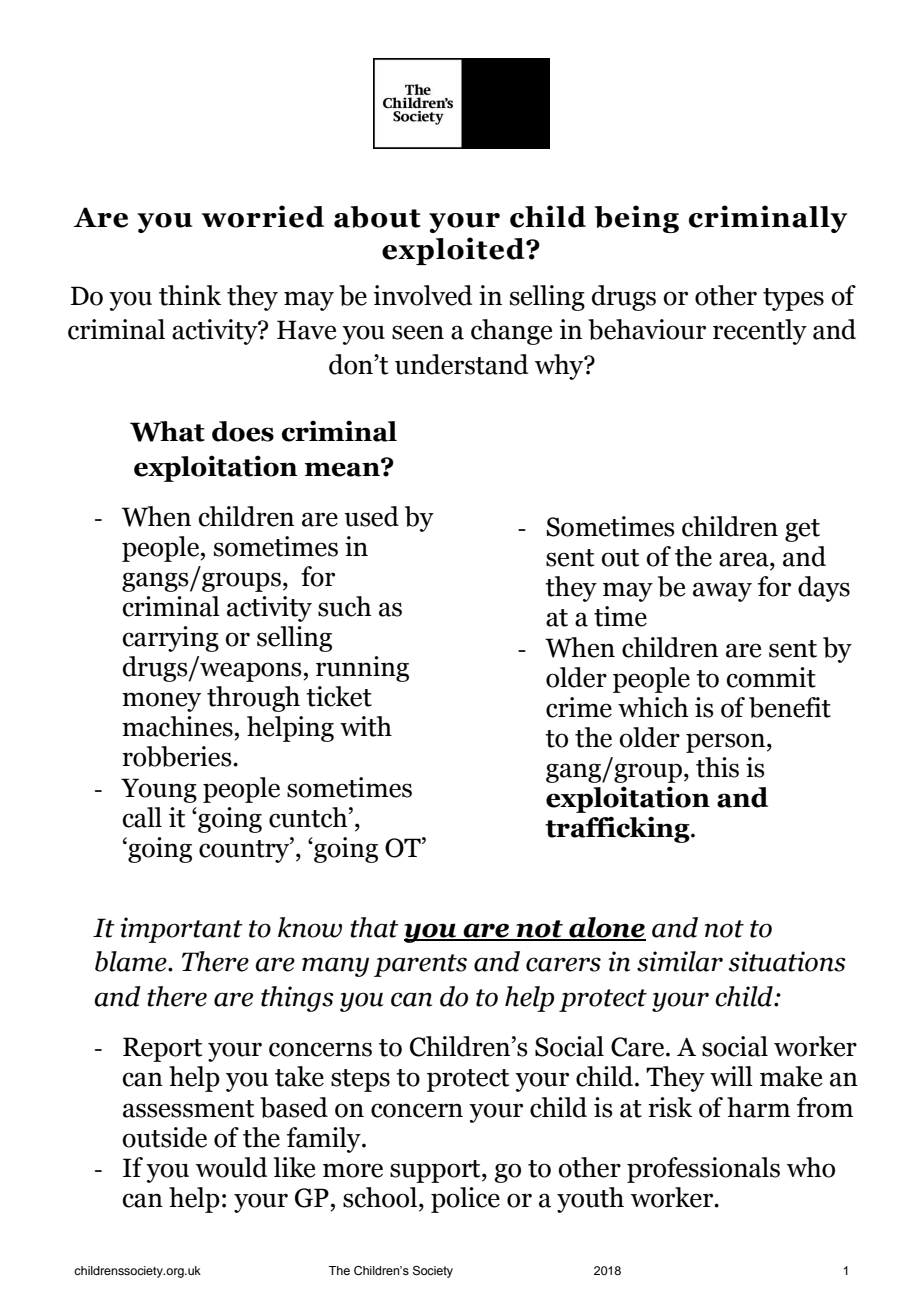 The width and height of the page is (924, 1308). What do you see at coordinates (790, 707) in the page?
I see `benefit` at bounding box center [790, 707].
